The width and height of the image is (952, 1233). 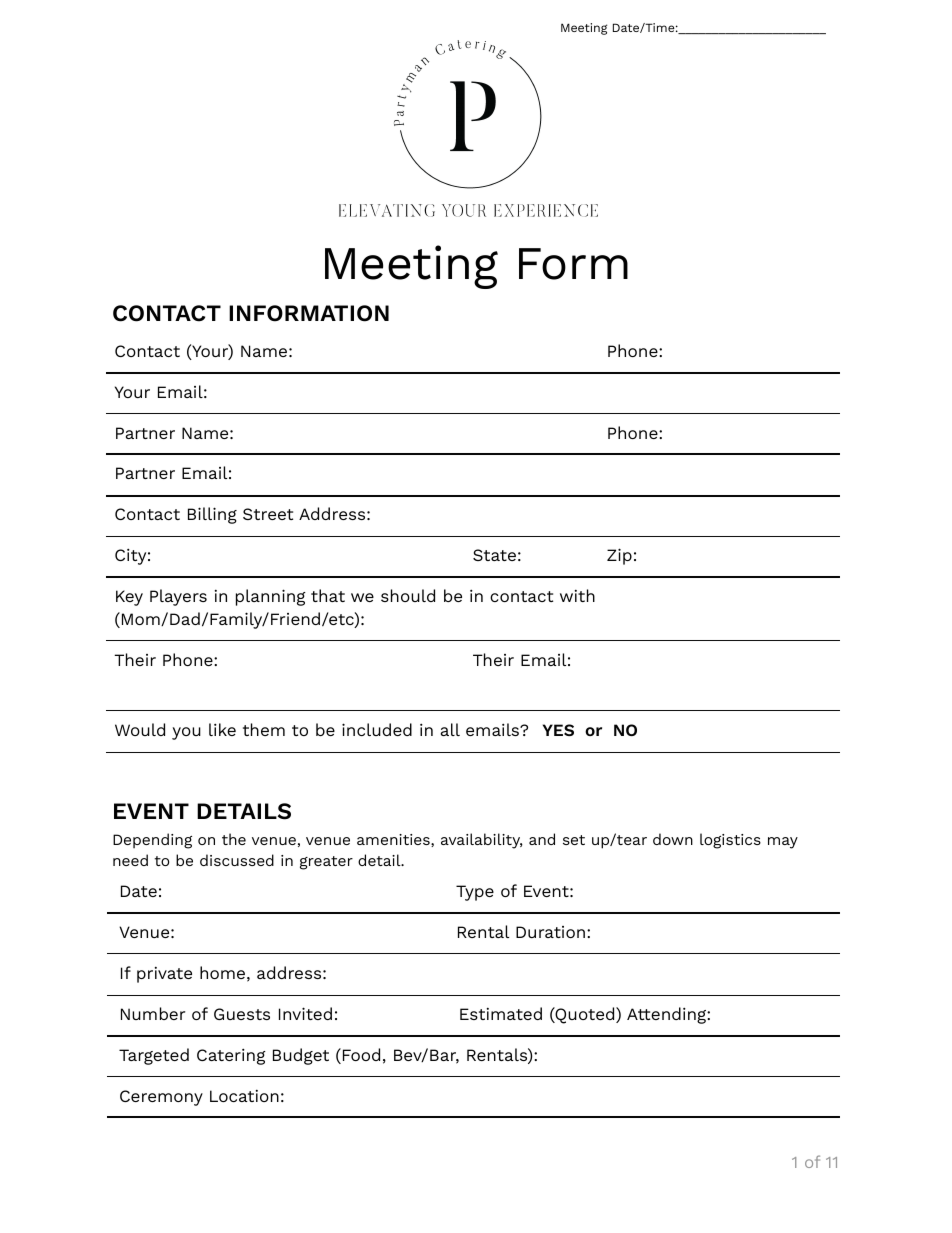 I want to click on Billing, so click(x=212, y=515).
